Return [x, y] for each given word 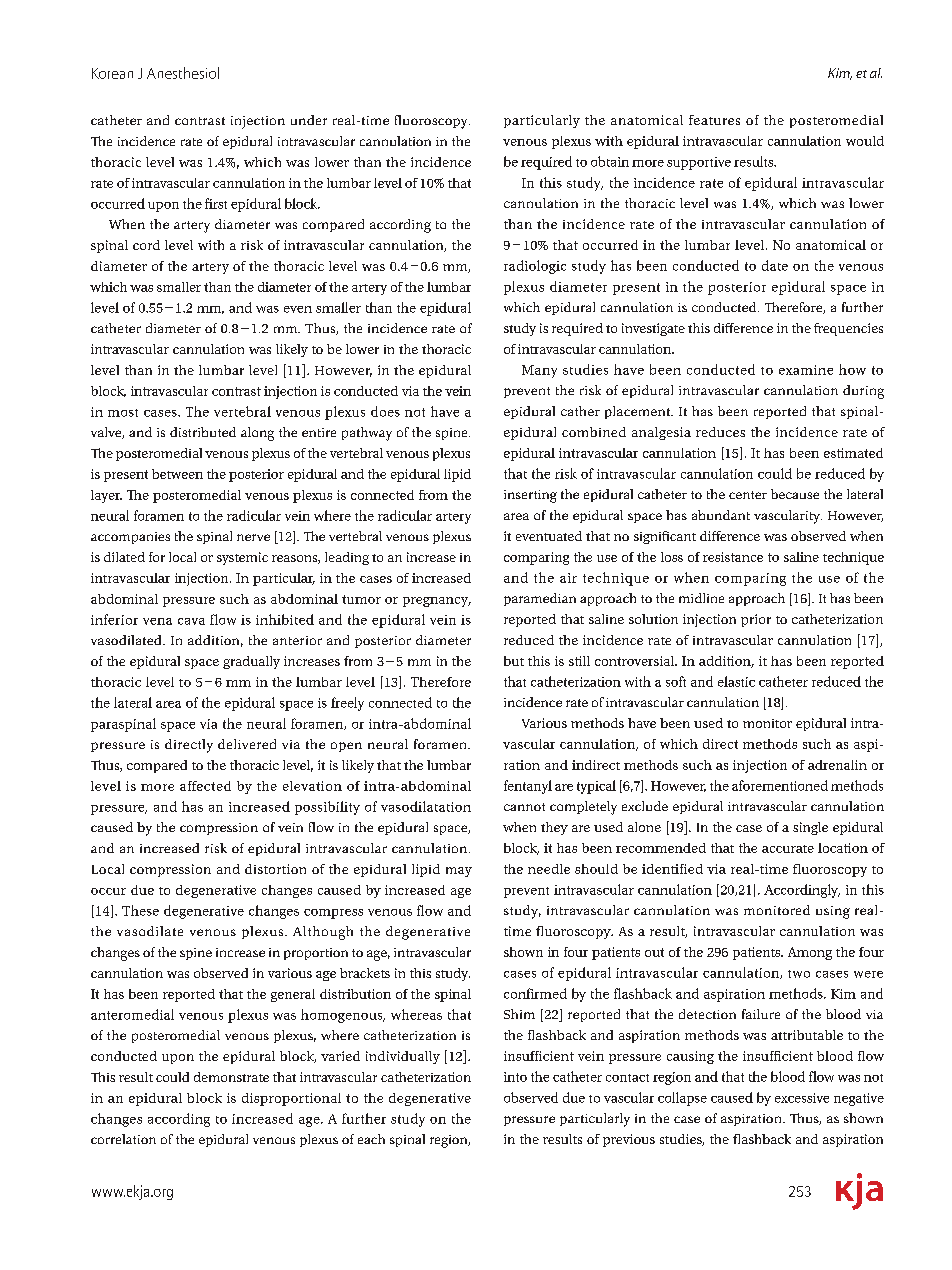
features [714, 120]
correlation [123, 1139]
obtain [610, 161]
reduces [720, 432]
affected [205, 786]
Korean [112, 73]
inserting [530, 496]
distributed [203, 432]
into [515, 1077]
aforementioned [780, 785]
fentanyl [528, 787]
